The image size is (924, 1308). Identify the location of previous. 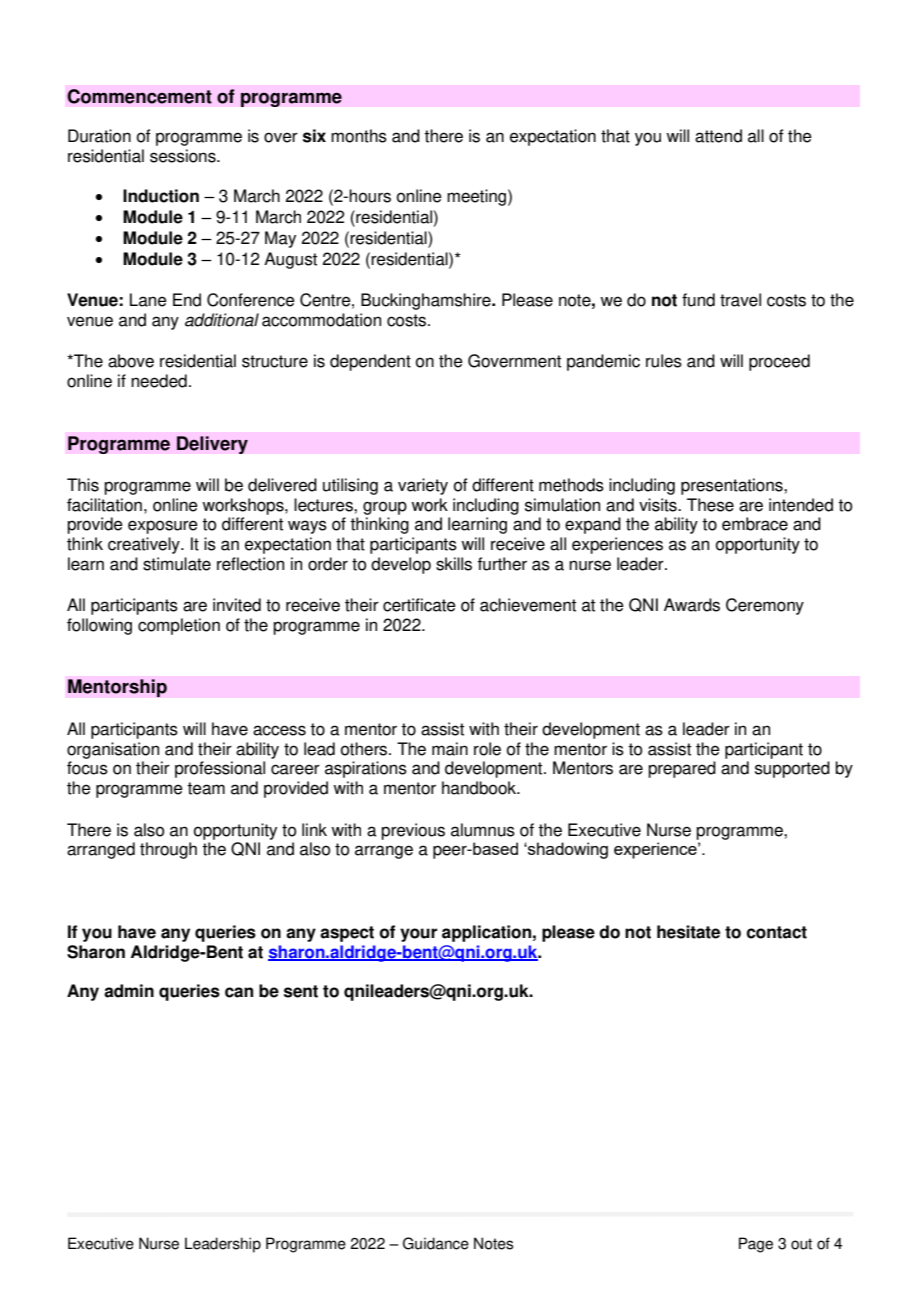
(413, 831).
